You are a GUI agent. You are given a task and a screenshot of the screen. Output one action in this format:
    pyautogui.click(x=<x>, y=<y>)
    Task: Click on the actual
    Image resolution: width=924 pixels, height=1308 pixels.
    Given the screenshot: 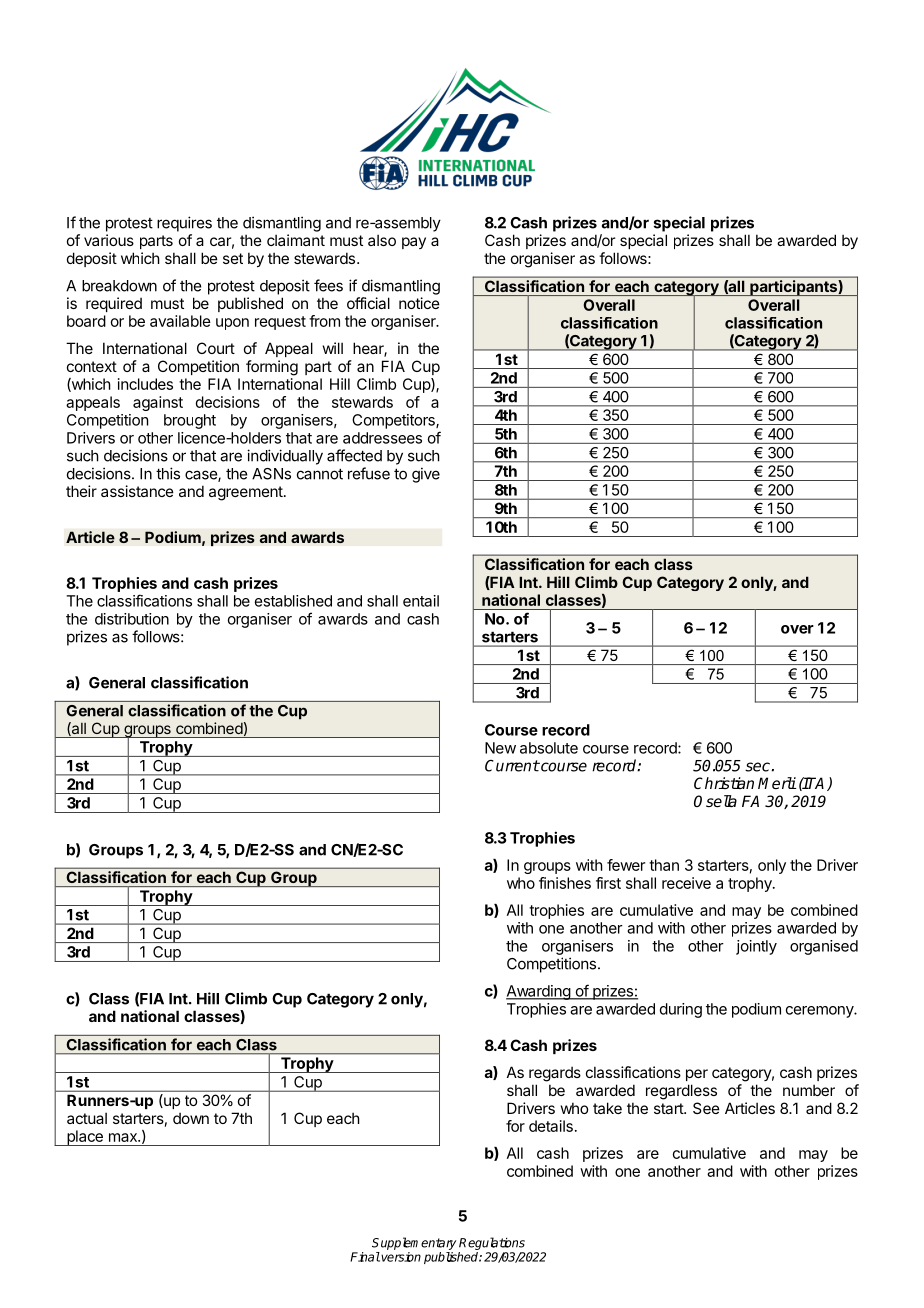 What is the action you would take?
    pyautogui.click(x=87, y=1118)
